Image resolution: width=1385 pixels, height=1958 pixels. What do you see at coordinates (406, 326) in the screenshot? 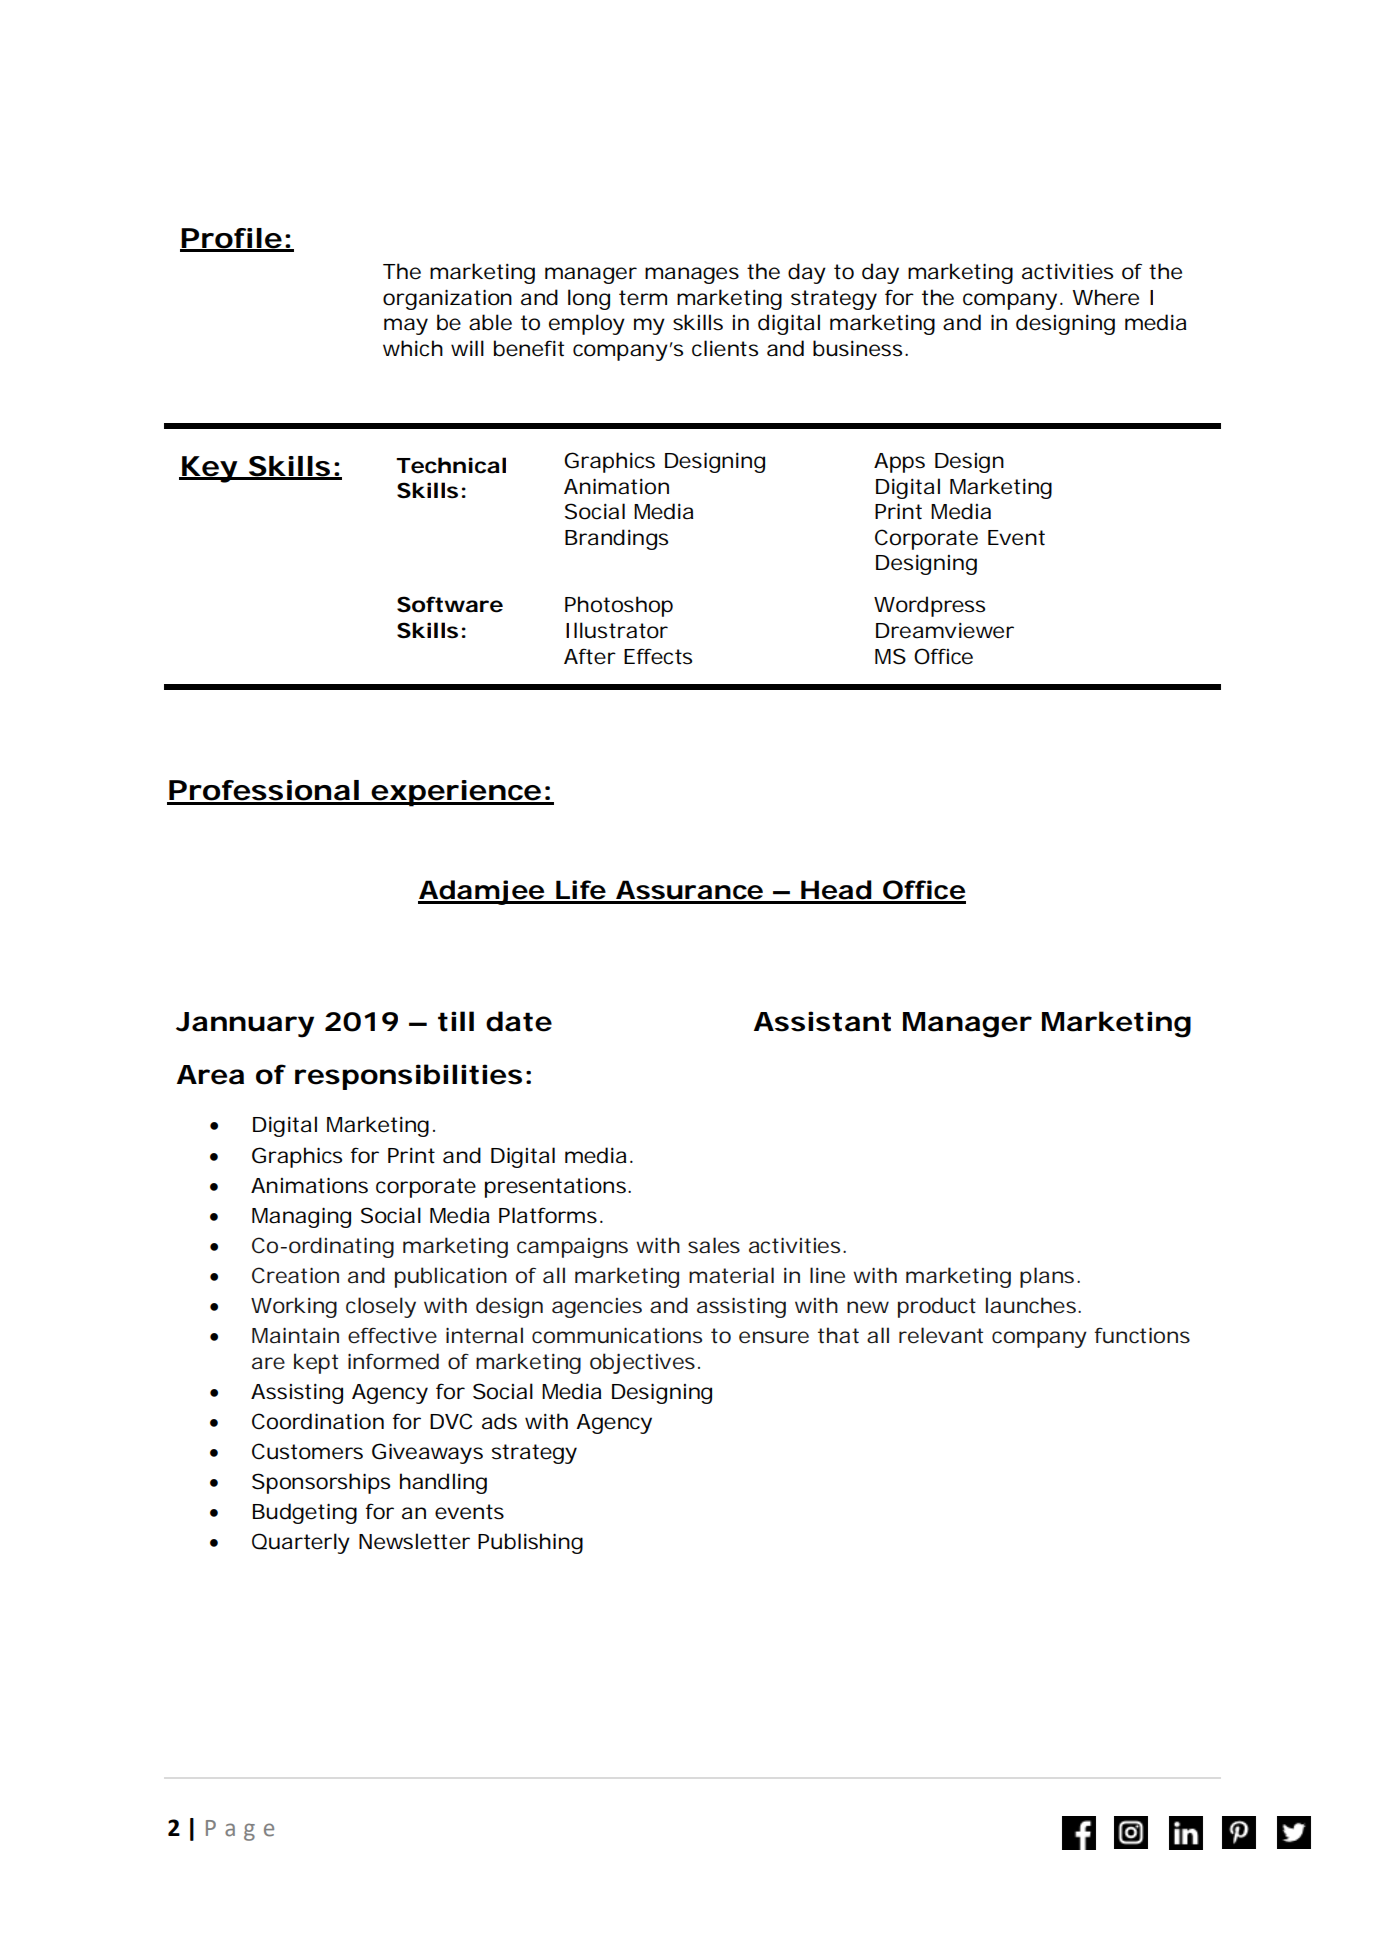
I see `may` at bounding box center [406, 326].
